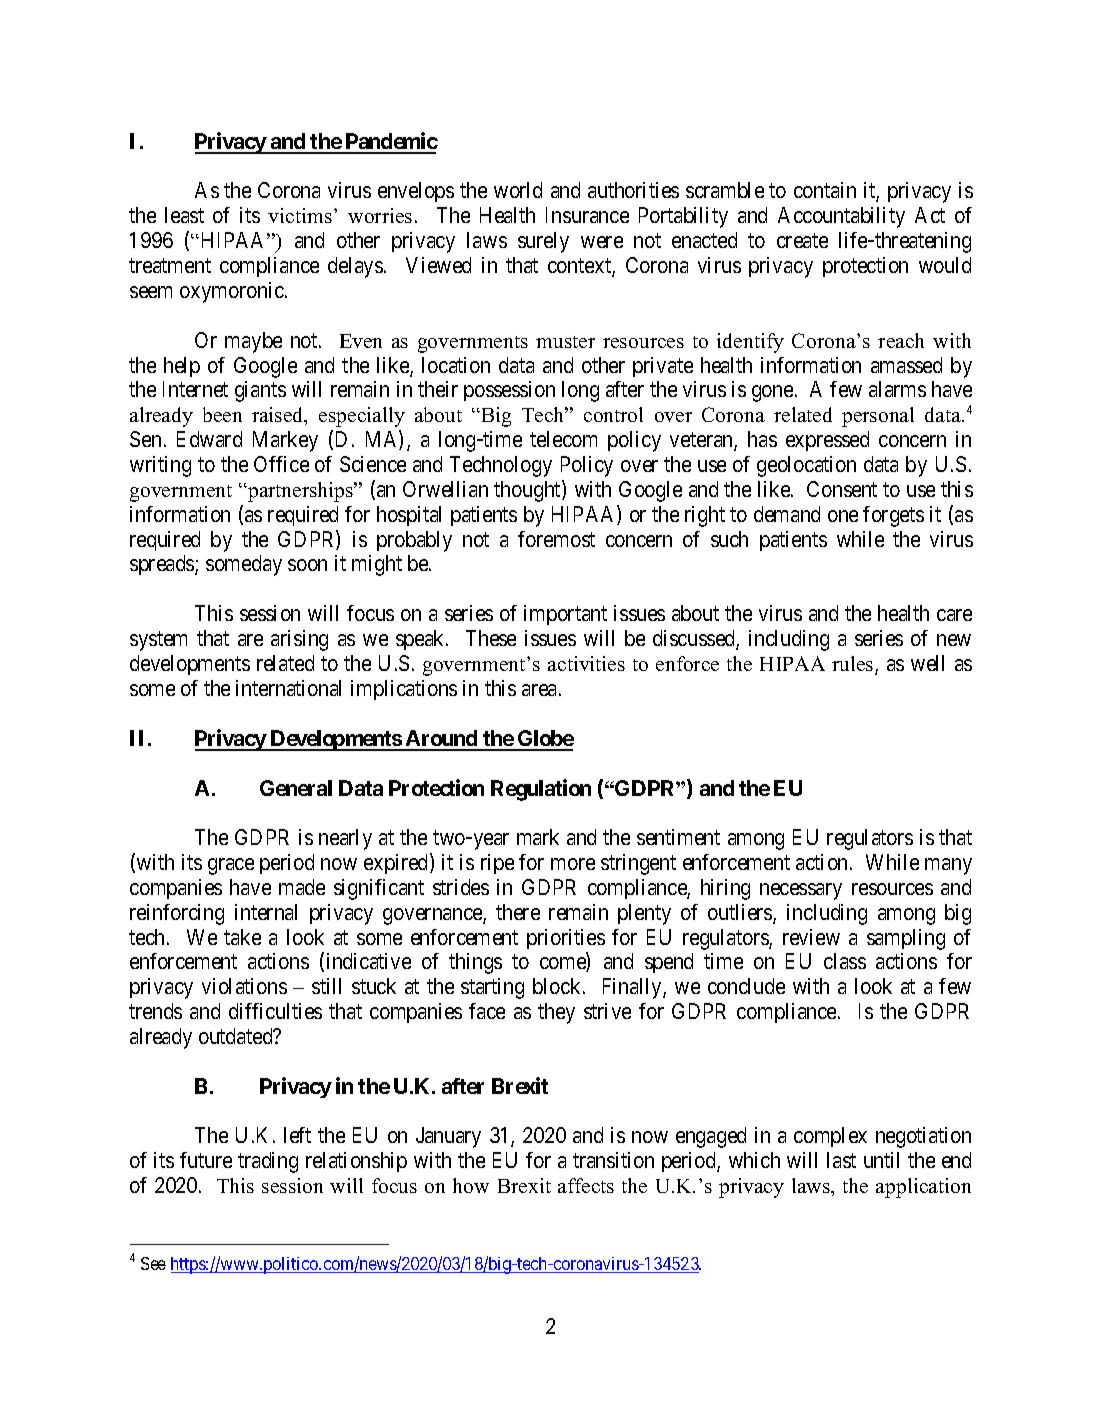 The height and width of the screenshot is (1427, 1102). What do you see at coordinates (300, 215) in the screenshot?
I see `victims` at bounding box center [300, 215].
